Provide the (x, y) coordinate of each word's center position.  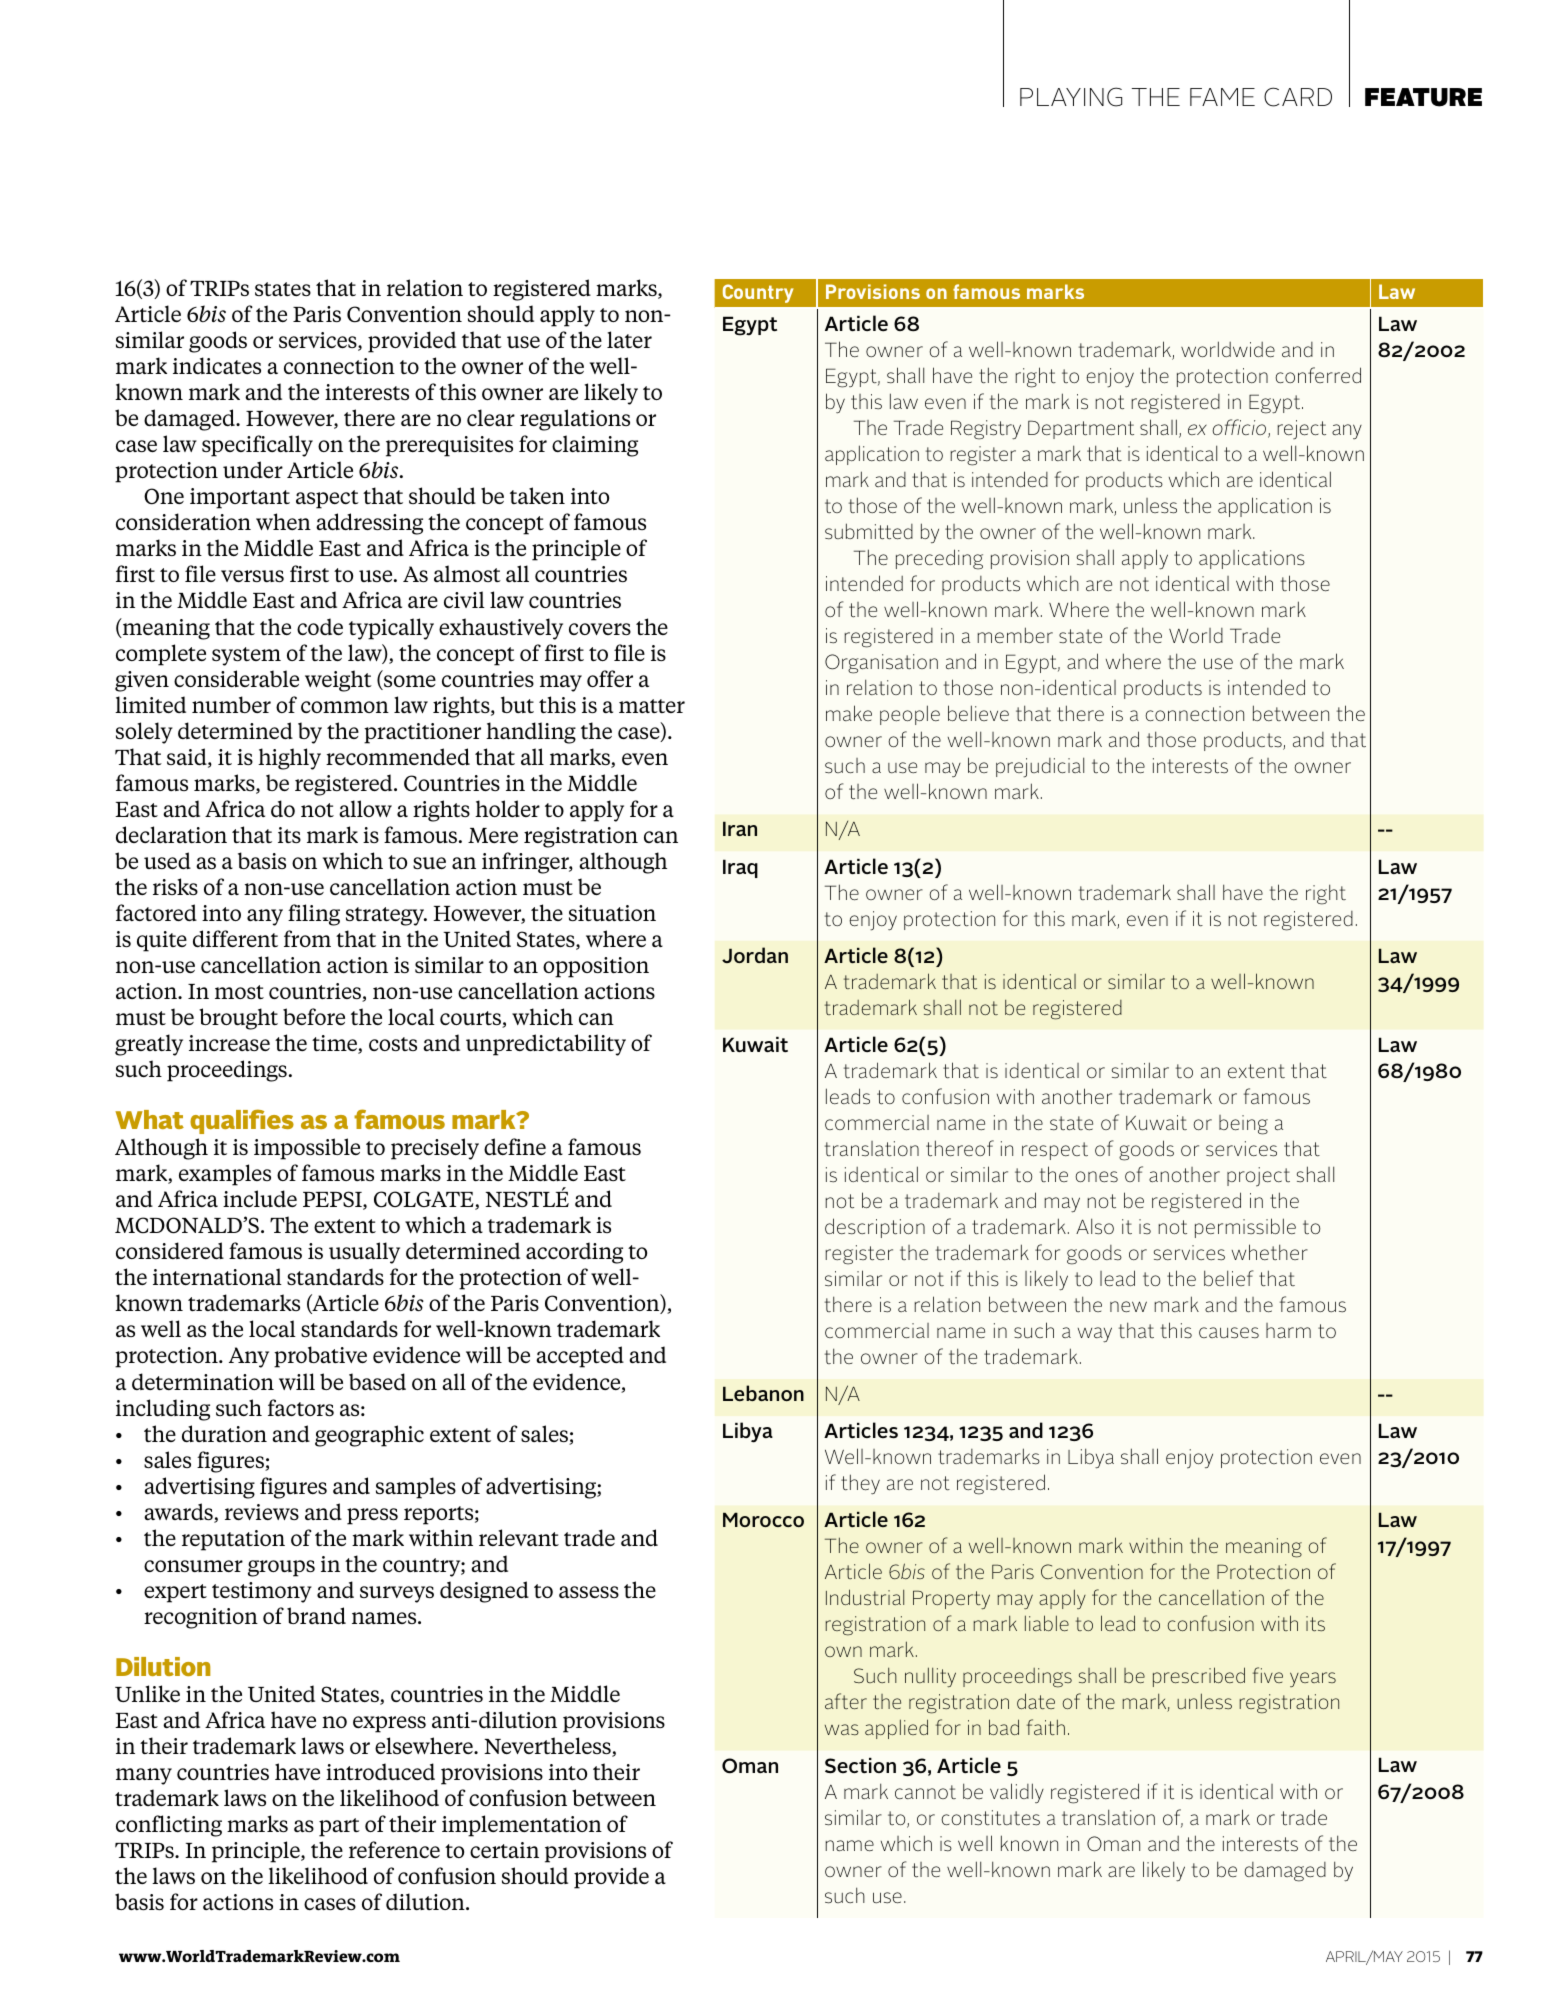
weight (338, 681)
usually (364, 1253)
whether (1270, 1252)
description (875, 1228)
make (849, 713)
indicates (217, 365)
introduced (380, 1771)
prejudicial (1040, 767)
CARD (1298, 97)
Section (860, 1766)
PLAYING (1071, 97)
